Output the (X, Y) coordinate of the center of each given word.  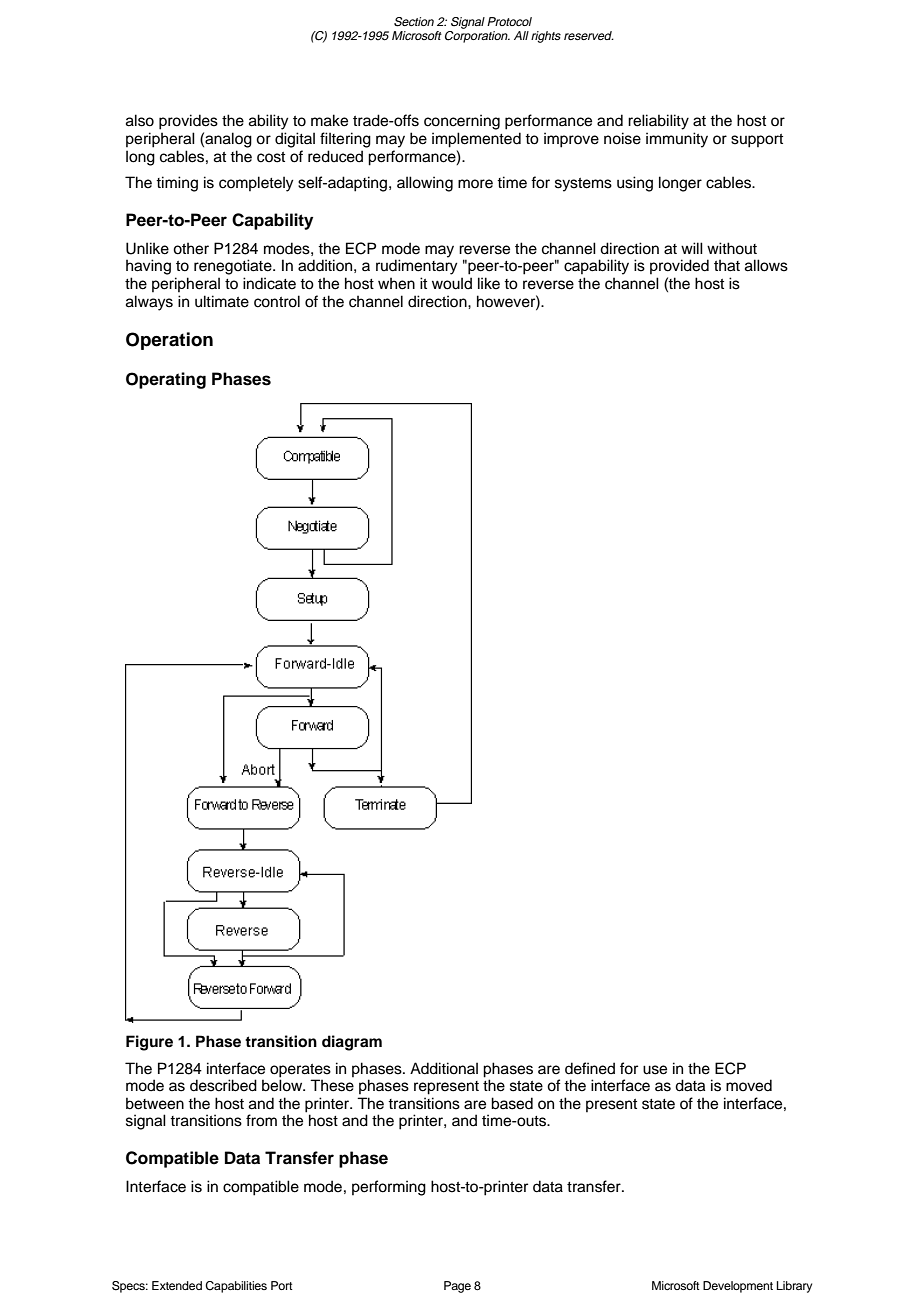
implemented (476, 140)
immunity (677, 140)
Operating (166, 380)
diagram (352, 1043)
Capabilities (236, 1287)
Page (457, 1287)
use (655, 1070)
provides (188, 122)
